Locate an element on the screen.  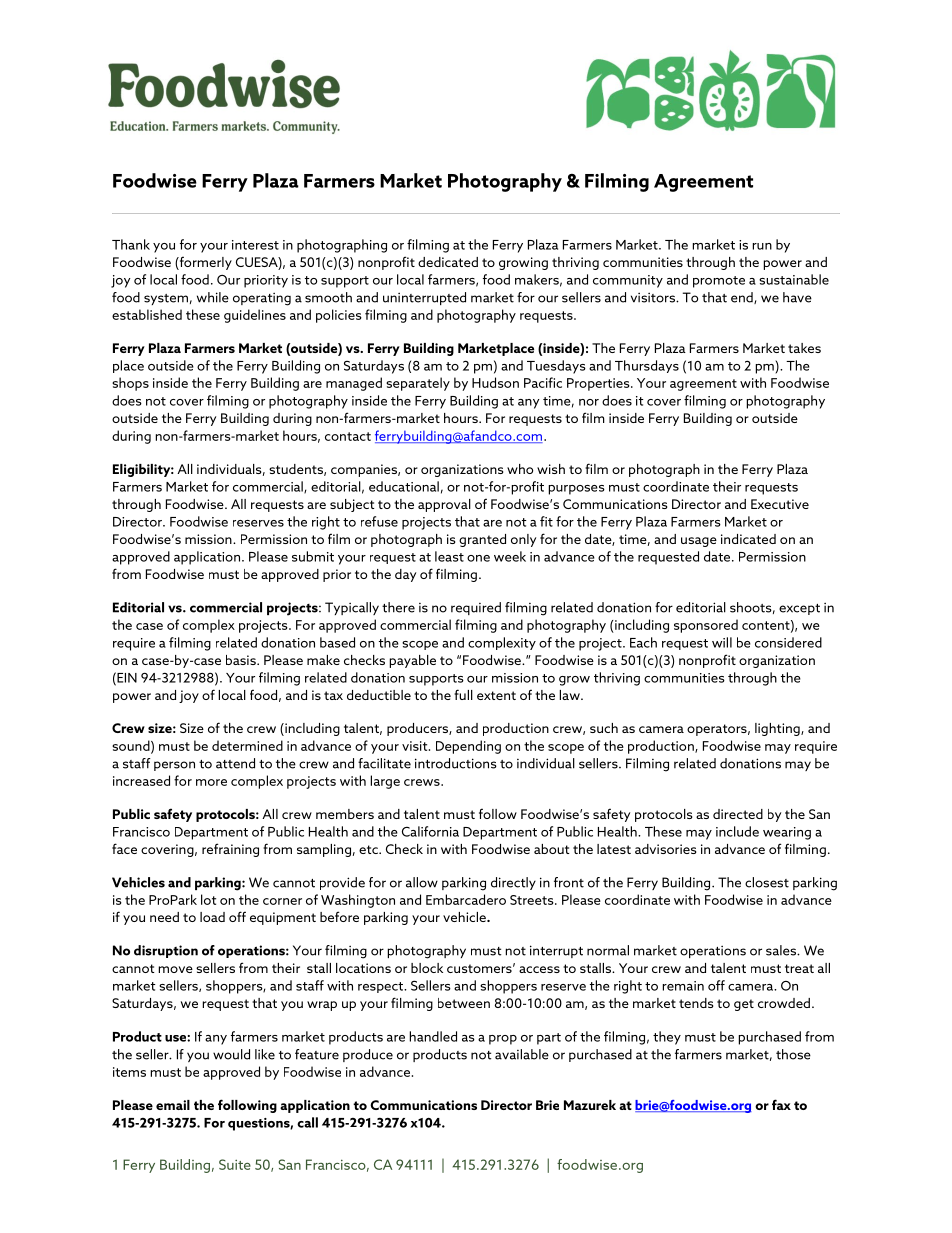
promote is located at coordinates (719, 282).
